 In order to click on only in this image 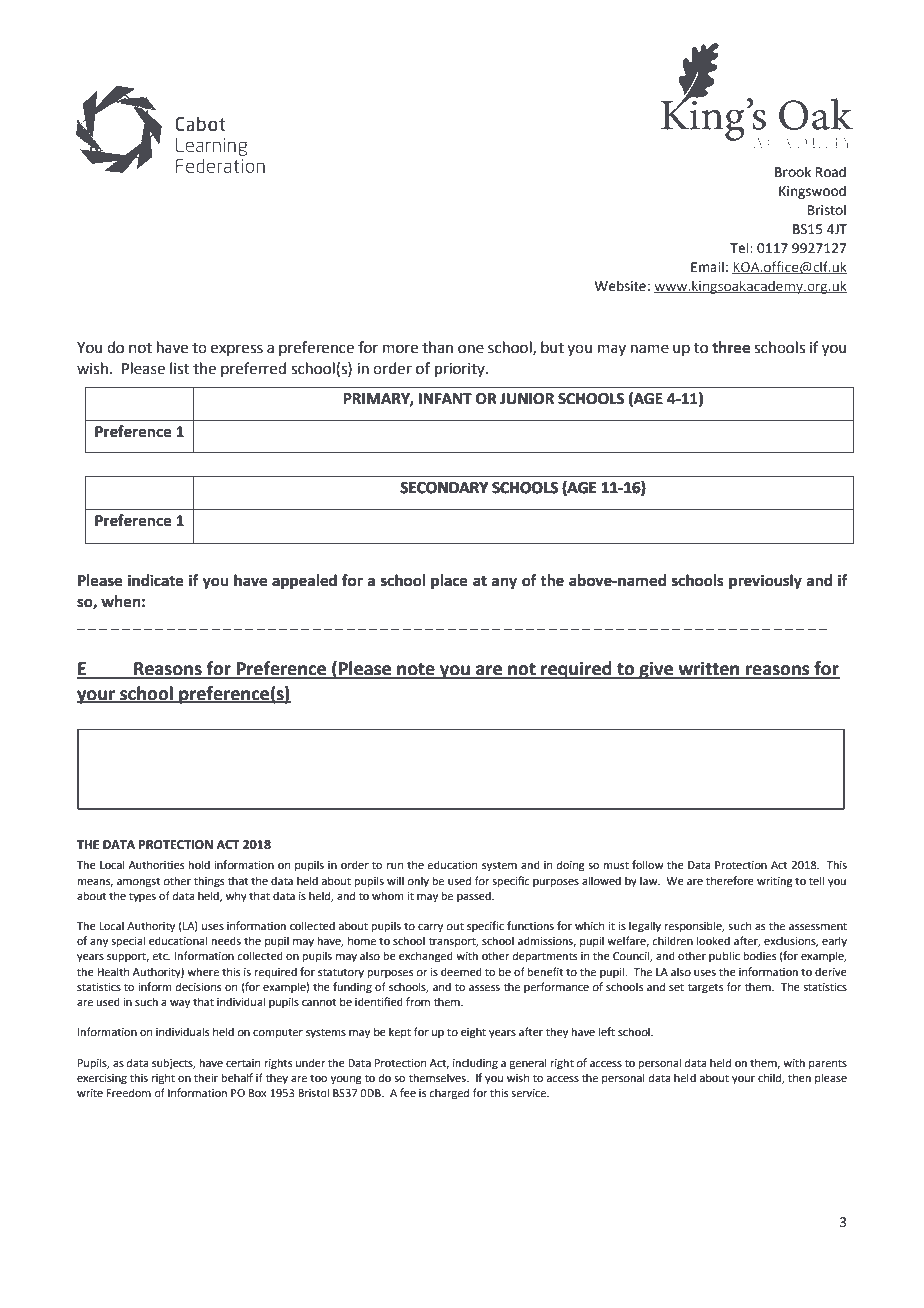, I will do `click(418, 882)`.
